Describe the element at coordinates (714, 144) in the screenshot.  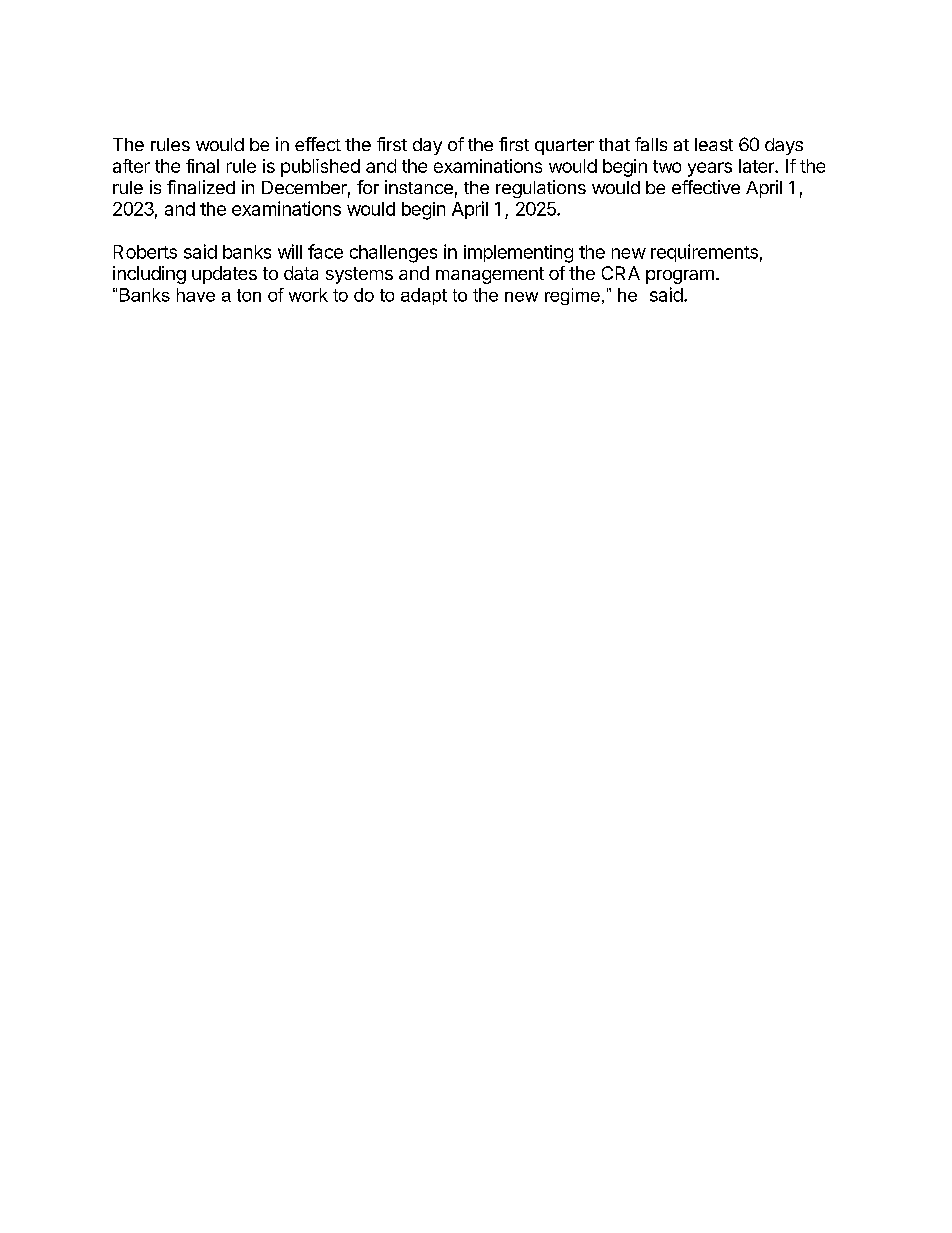
I see `least` at that location.
